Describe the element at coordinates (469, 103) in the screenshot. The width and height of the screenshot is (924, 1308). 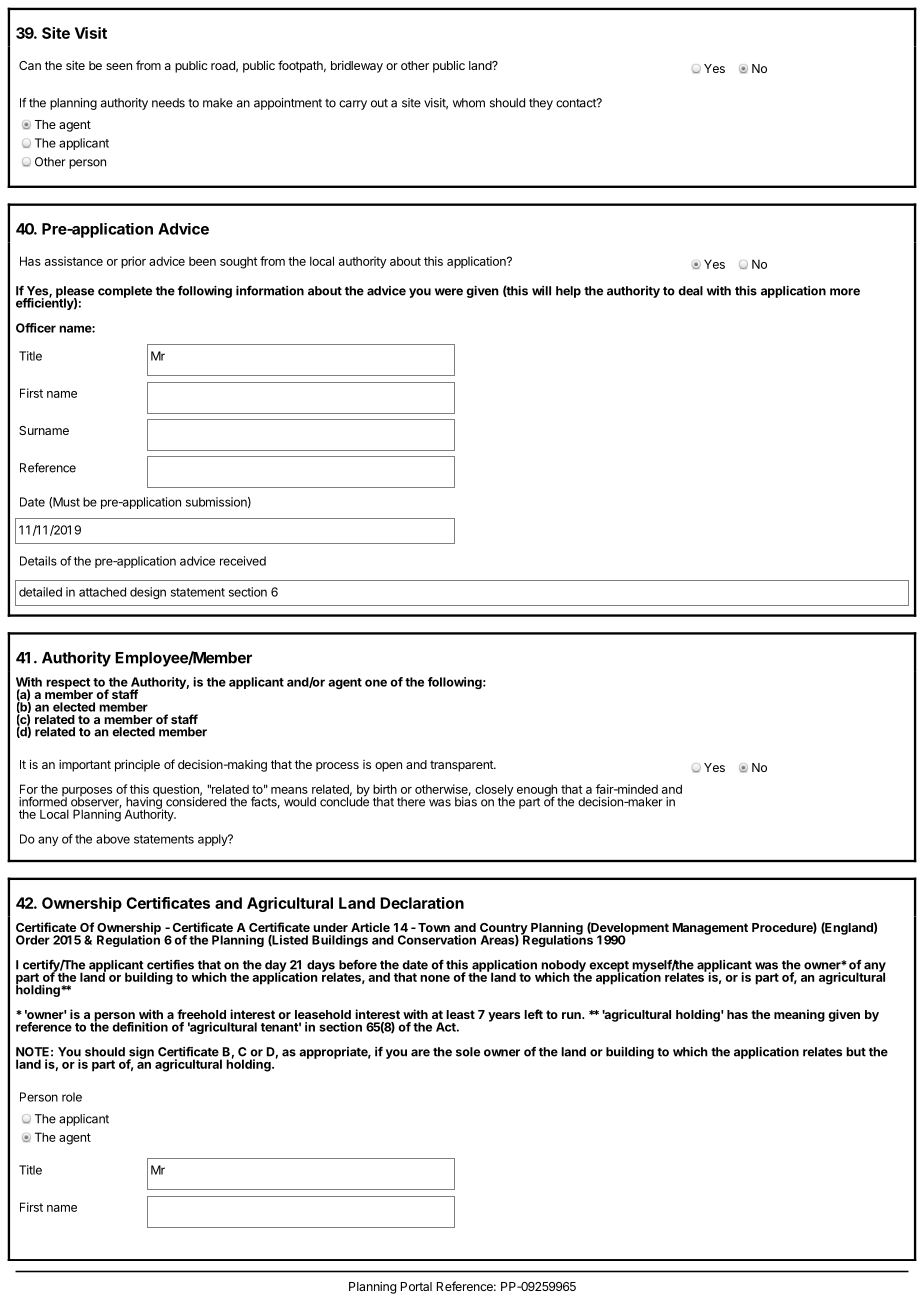
I see `whom` at that location.
